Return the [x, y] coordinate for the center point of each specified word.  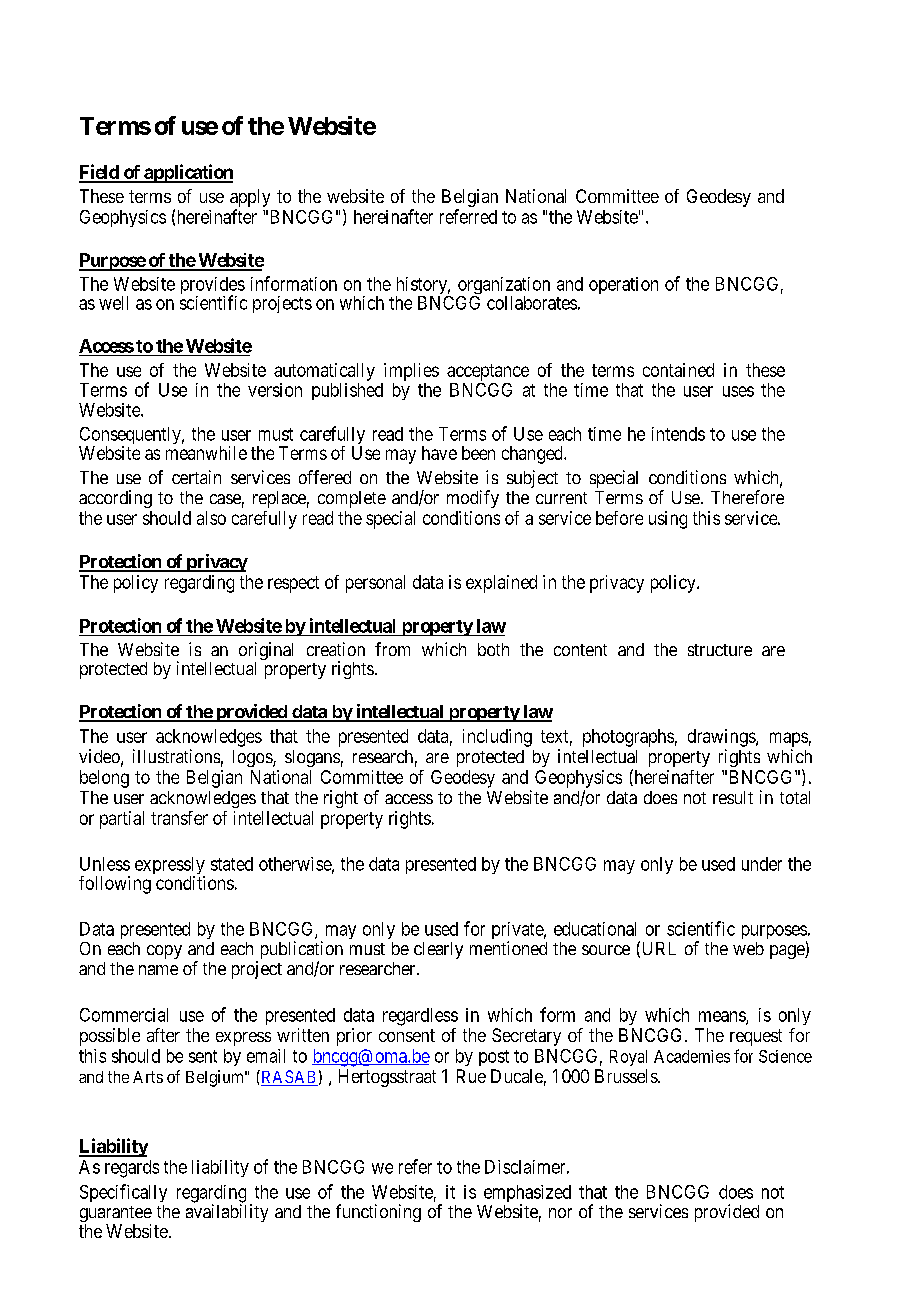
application [187, 173]
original [266, 652]
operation [623, 285]
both [493, 649]
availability [227, 1213]
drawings [722, 738]
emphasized [527, 1195]
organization [504, 287]
